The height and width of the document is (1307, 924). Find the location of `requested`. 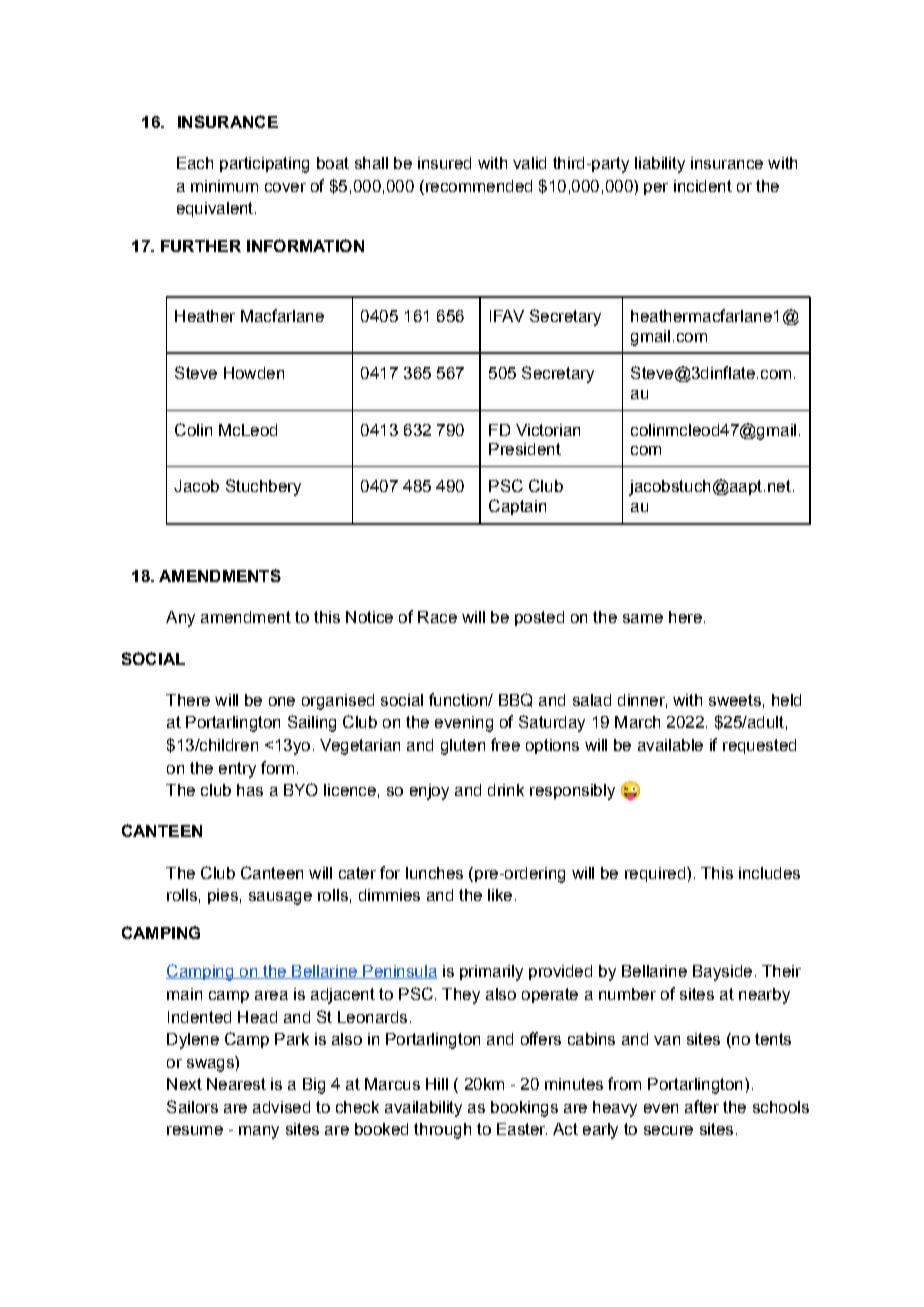

requested is located at coordinates (759, 746).
